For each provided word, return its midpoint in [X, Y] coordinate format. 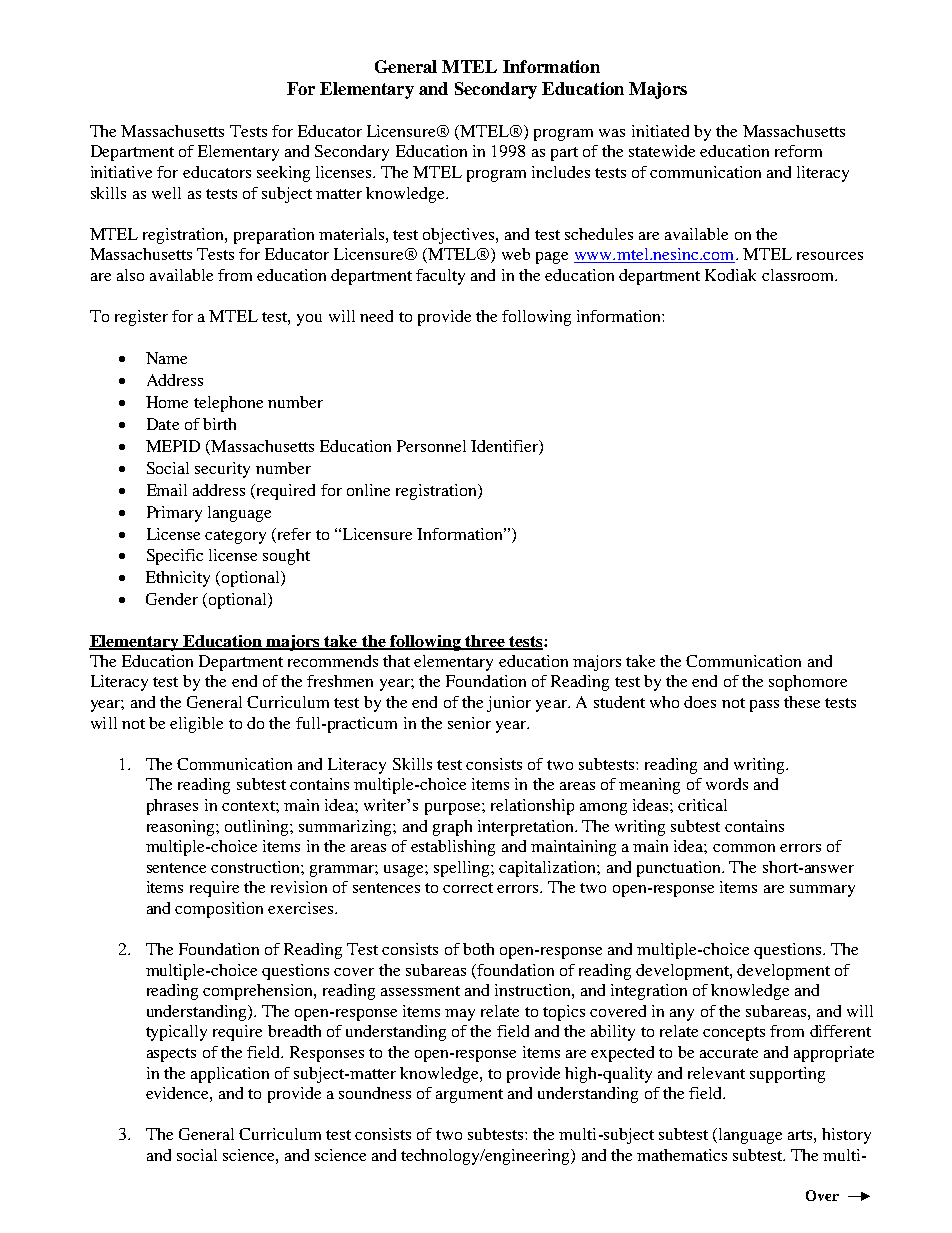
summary [822, 891]
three [485, 642]
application [230, 1075]
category [235, 537]
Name [166, 358]
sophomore [808, 683]
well [166, 193]
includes [561, 172]
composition [219, 910]
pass [764, 706]
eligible [196, 725]
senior [469, 723]
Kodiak [730, 275]
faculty [440, 277]
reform [798, 151]
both [478, 949]
